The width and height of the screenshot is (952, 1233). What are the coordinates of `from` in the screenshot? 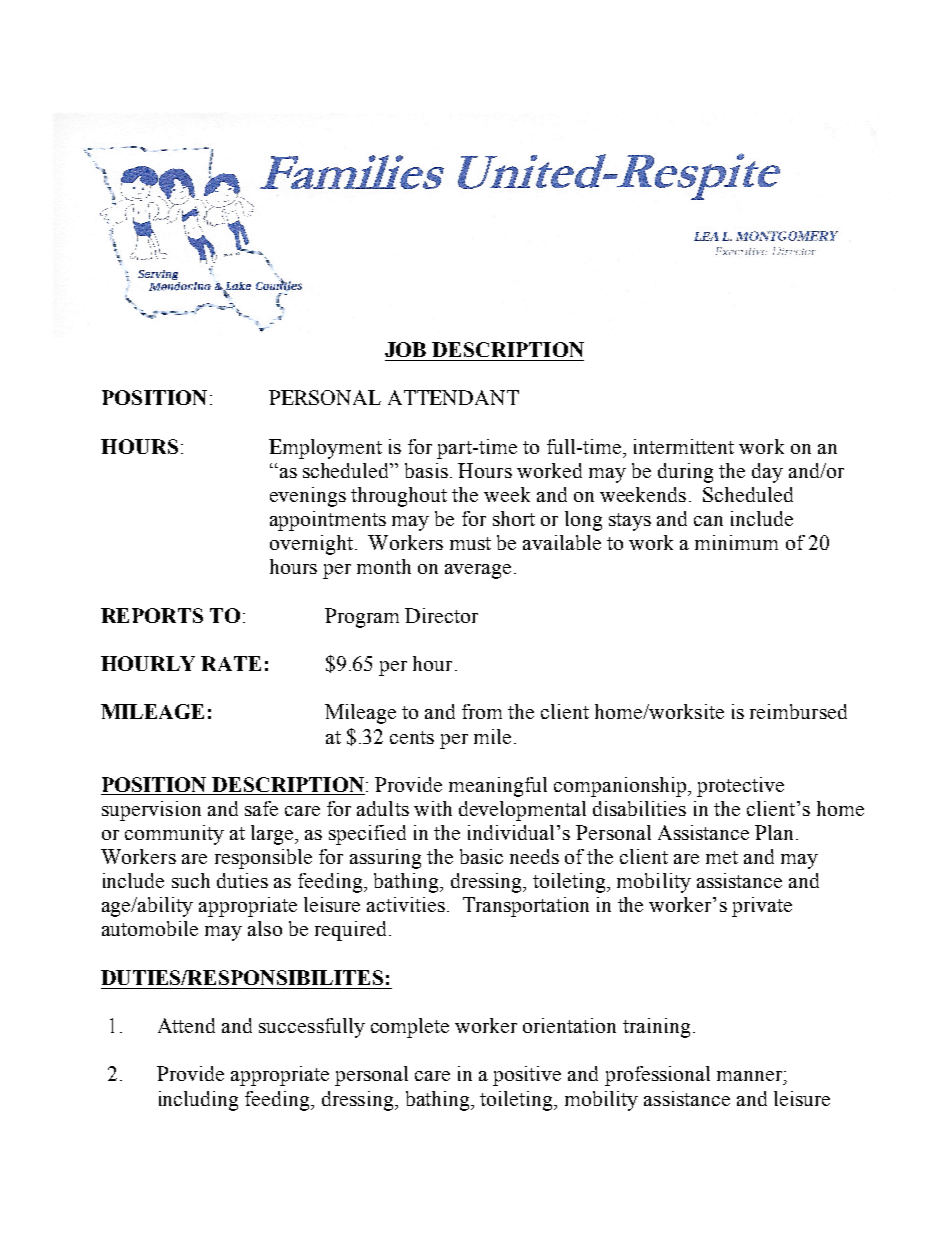 It's located at (482, 711).
